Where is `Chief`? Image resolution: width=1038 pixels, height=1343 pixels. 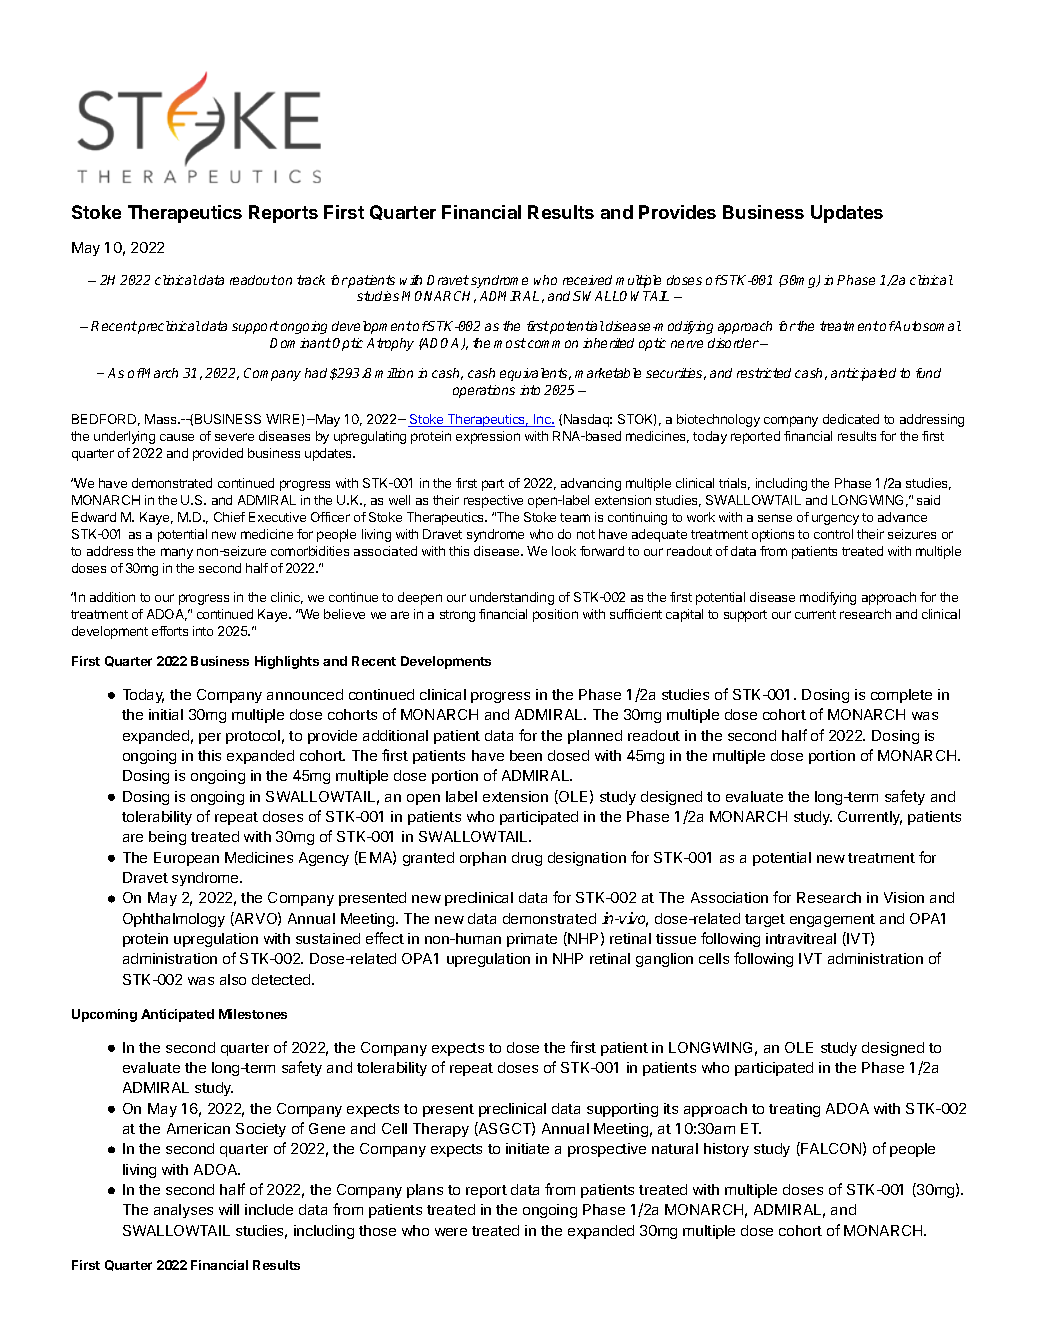
Chief is located at coordinates (229, 517).
